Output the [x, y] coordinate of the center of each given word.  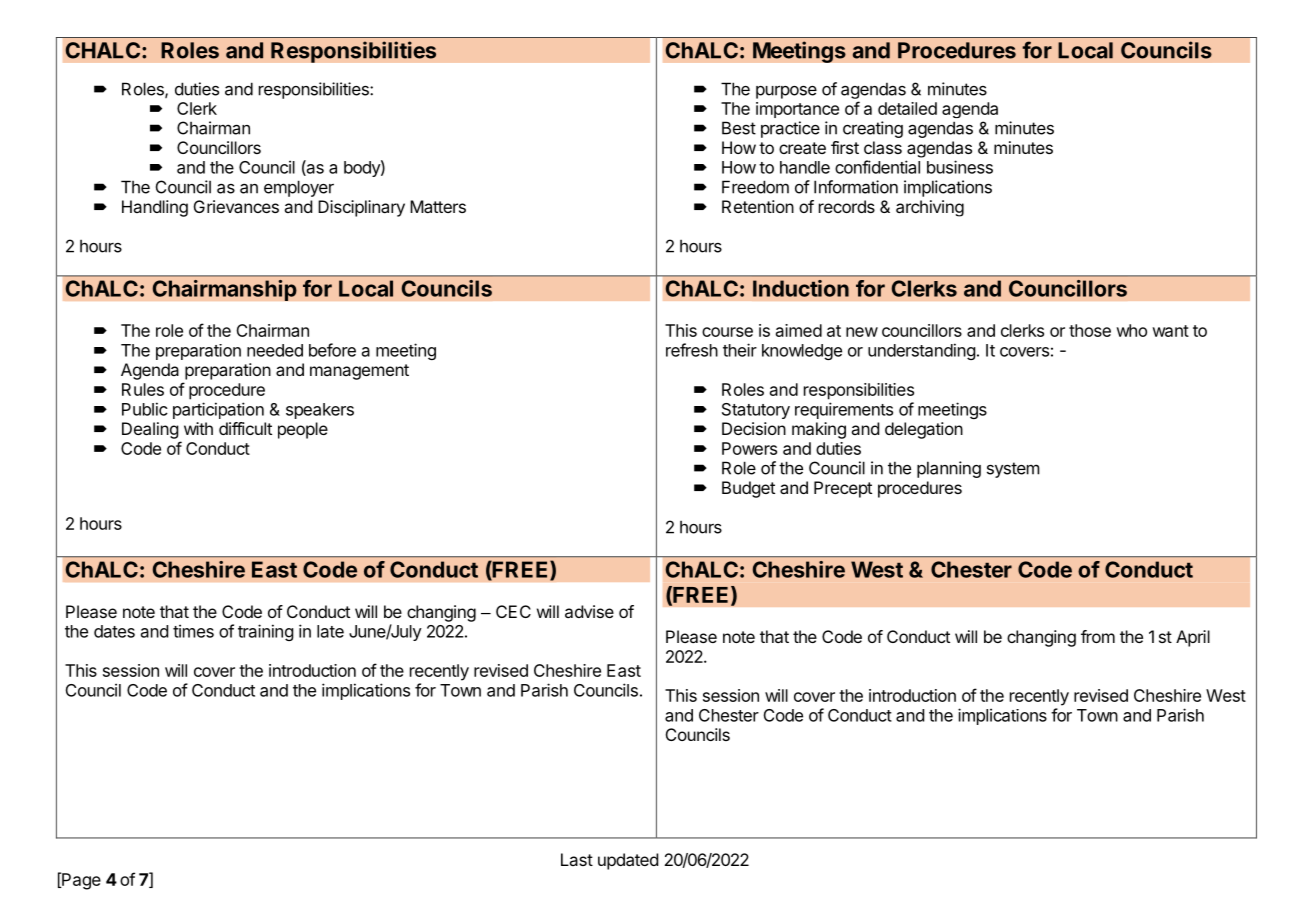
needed [275, 350]
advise [589, 611]
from [1098, 636]
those [1090, 330]
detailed [907, 108]
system [1013, 470]
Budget [748, 489]
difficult [245, 428]
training [266, 632]
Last [577, 859]
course [727, 332]
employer [299, 188]
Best [739, 128]
